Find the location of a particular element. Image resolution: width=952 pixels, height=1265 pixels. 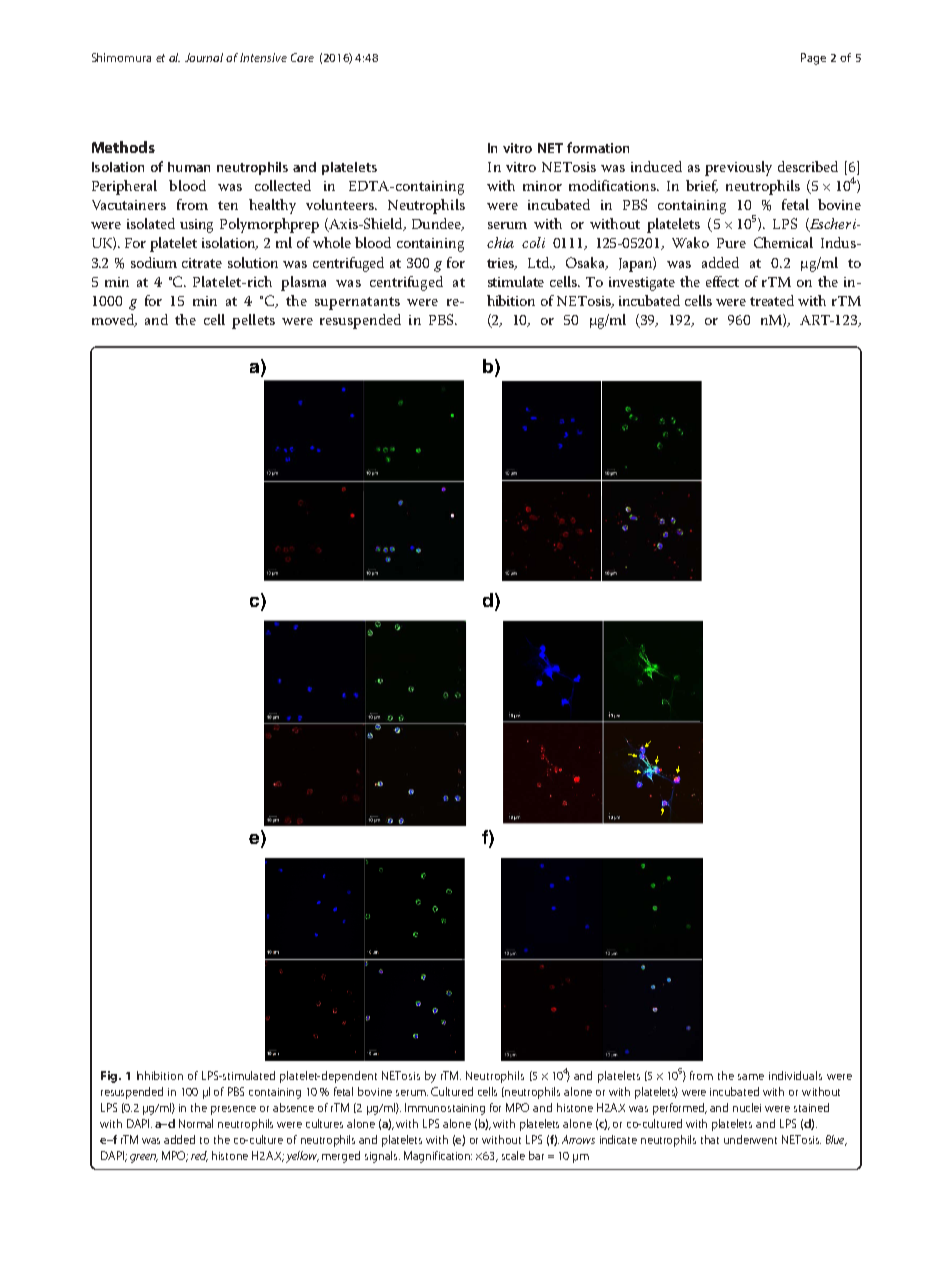

absence is located at coordinates (293, 1107).
